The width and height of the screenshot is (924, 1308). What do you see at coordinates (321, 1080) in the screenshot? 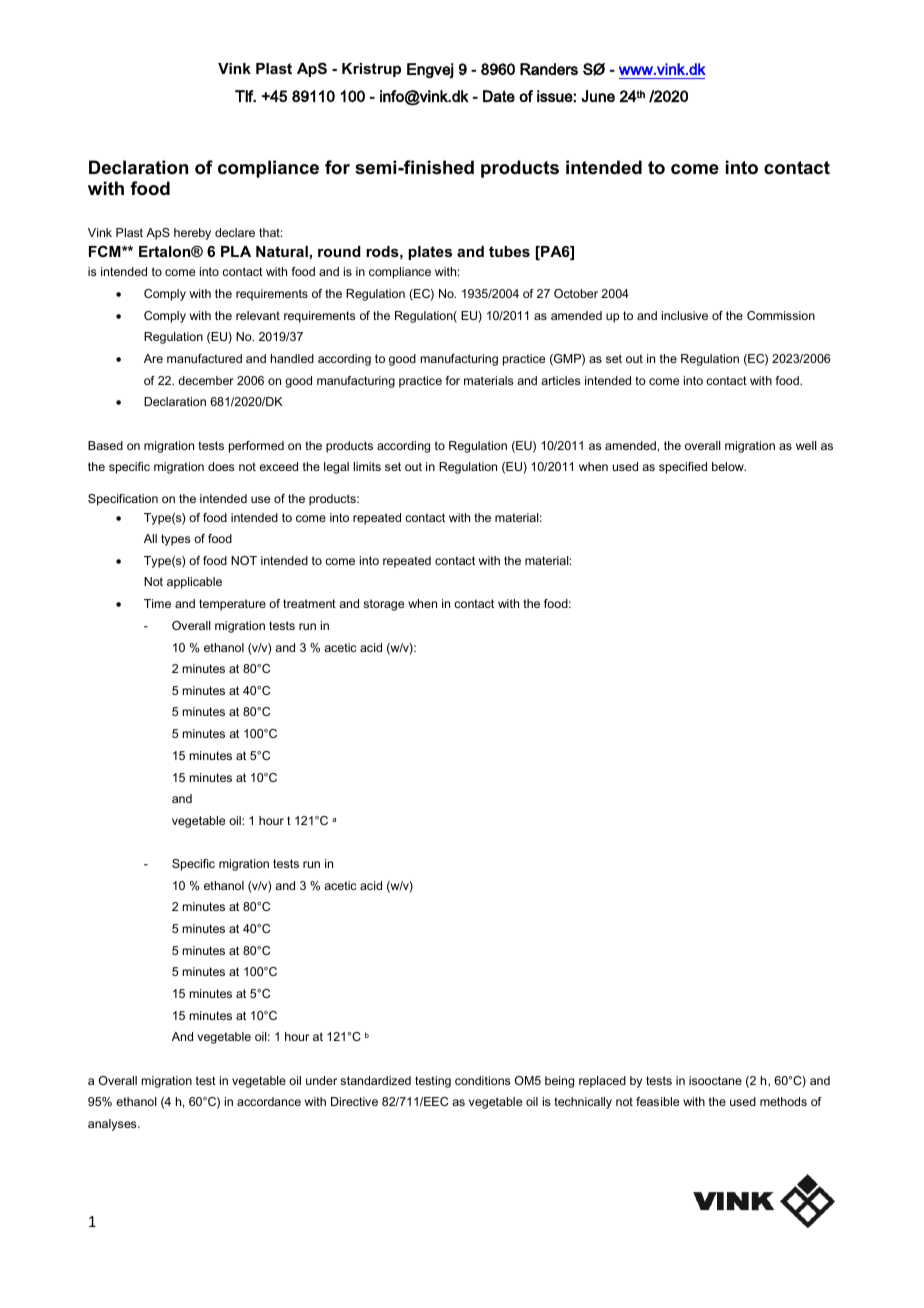
I see `under` at bounding box center [321, 1080].
